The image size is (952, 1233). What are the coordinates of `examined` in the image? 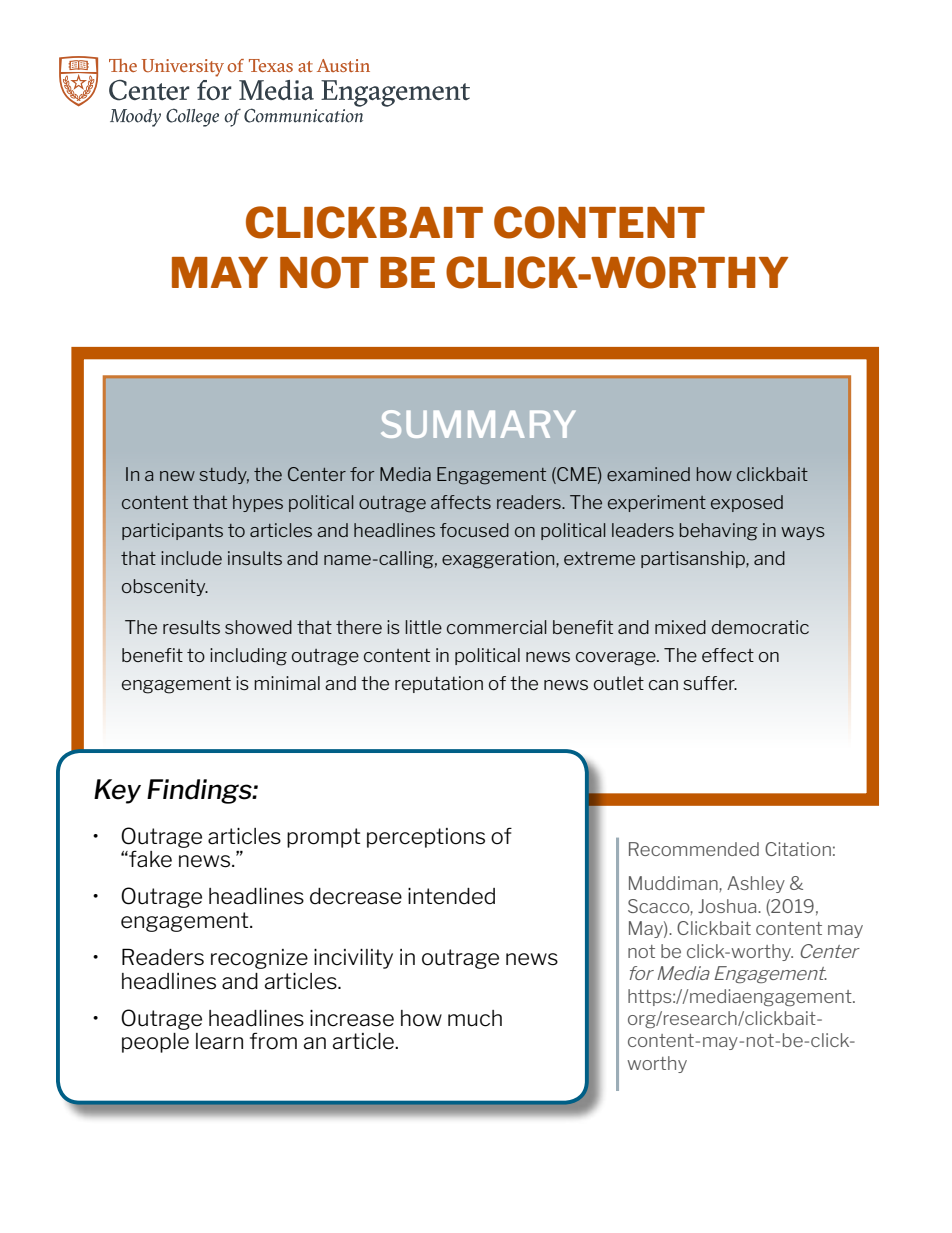 It's located at (648, 474).
